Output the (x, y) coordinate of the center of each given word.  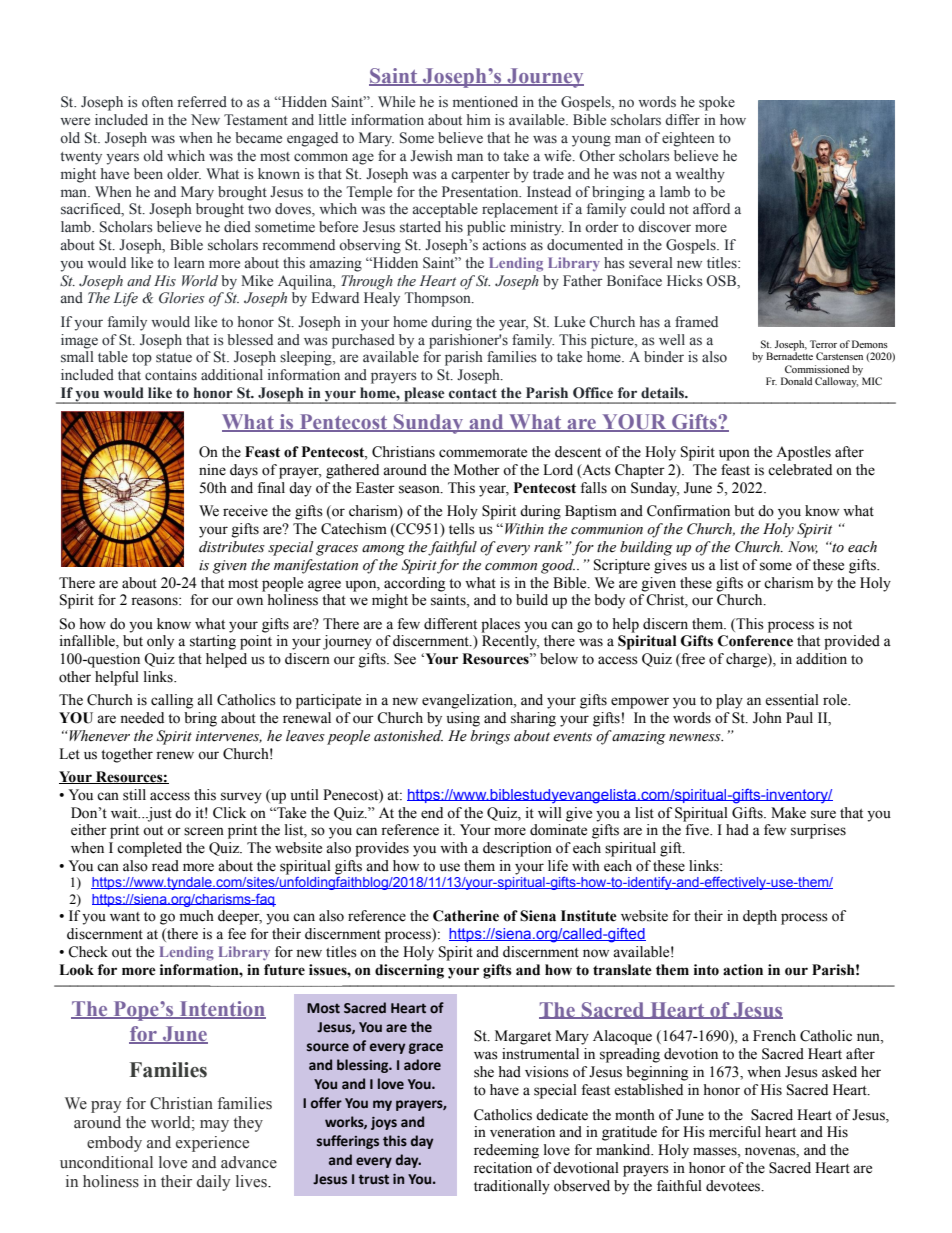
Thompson (438, 299)
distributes (232, 547)
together (127, 755)
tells (462, 529)
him (479, 119)
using (463, 719)
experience (212, 1144)
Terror (823, 344)
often (157, 102)
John (767, 718)
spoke (717, 103)
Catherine (466, 916)
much (197, 916)
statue (174, 358)
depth (760, 917)
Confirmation (688, 511)
